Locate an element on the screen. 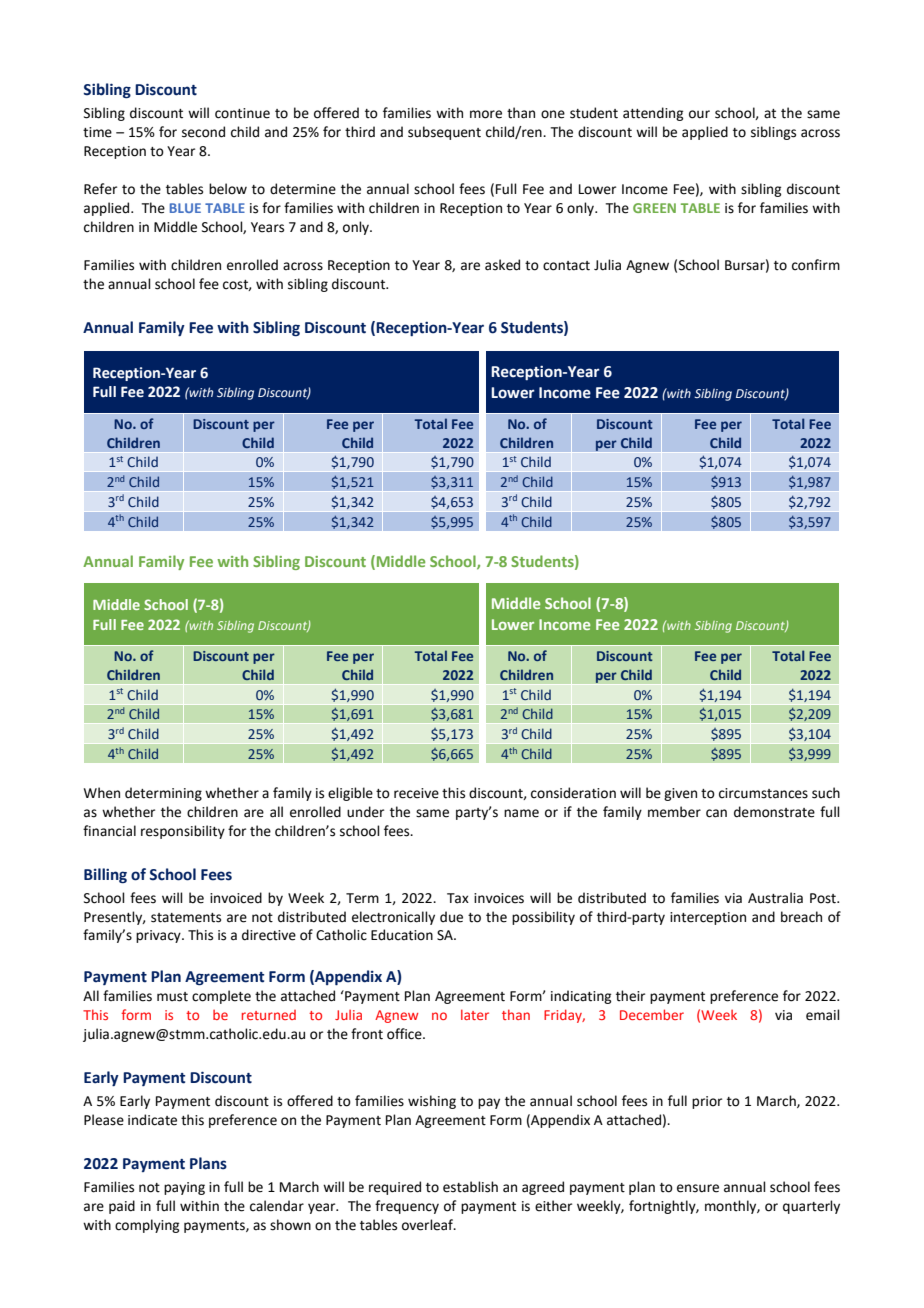  paying is located at coordinates (184, 1188).
